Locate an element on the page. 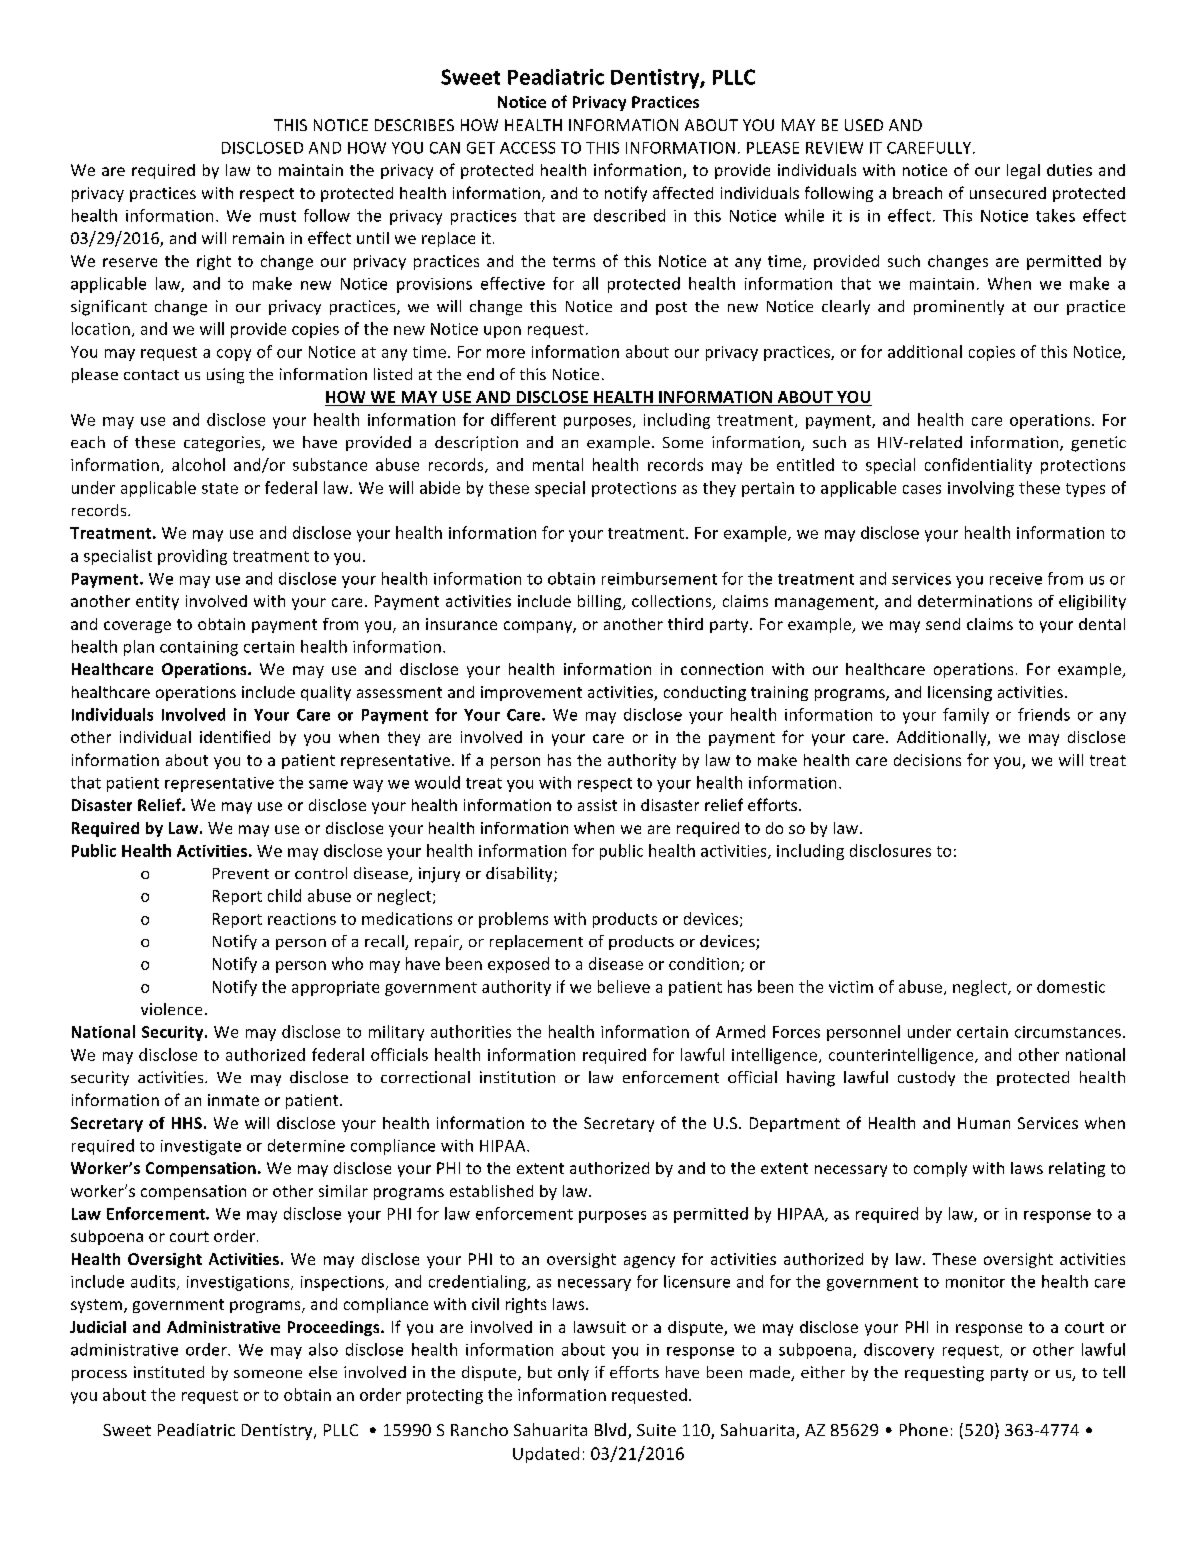 Image resolution: width=1197 pixels, height=1549 pixels. assist is located at coordinates (597, 805).
